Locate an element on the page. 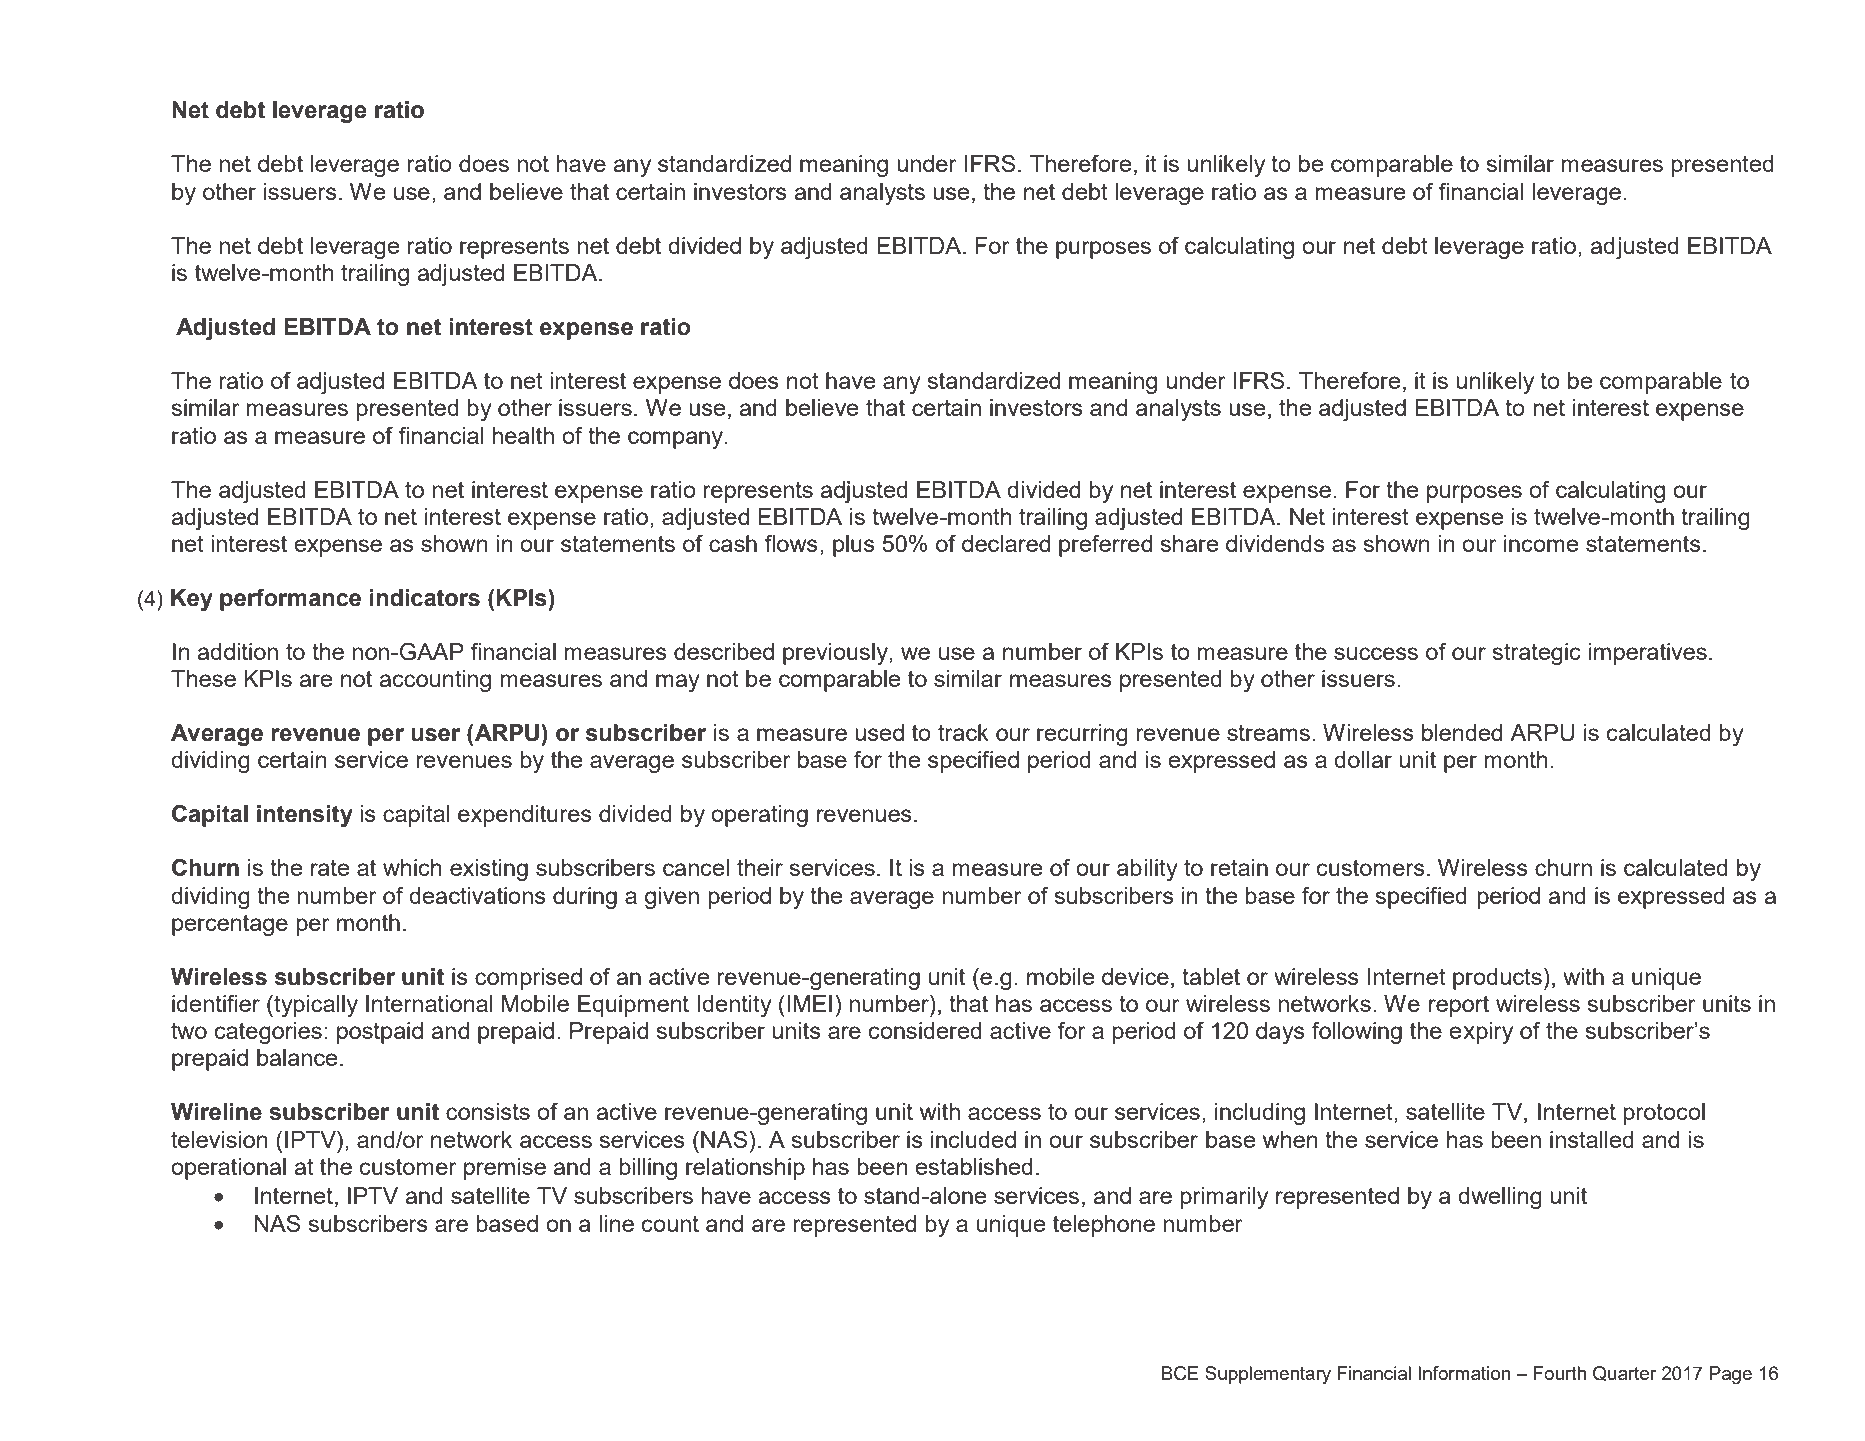  declared is located at coordinates (1006, 543).
